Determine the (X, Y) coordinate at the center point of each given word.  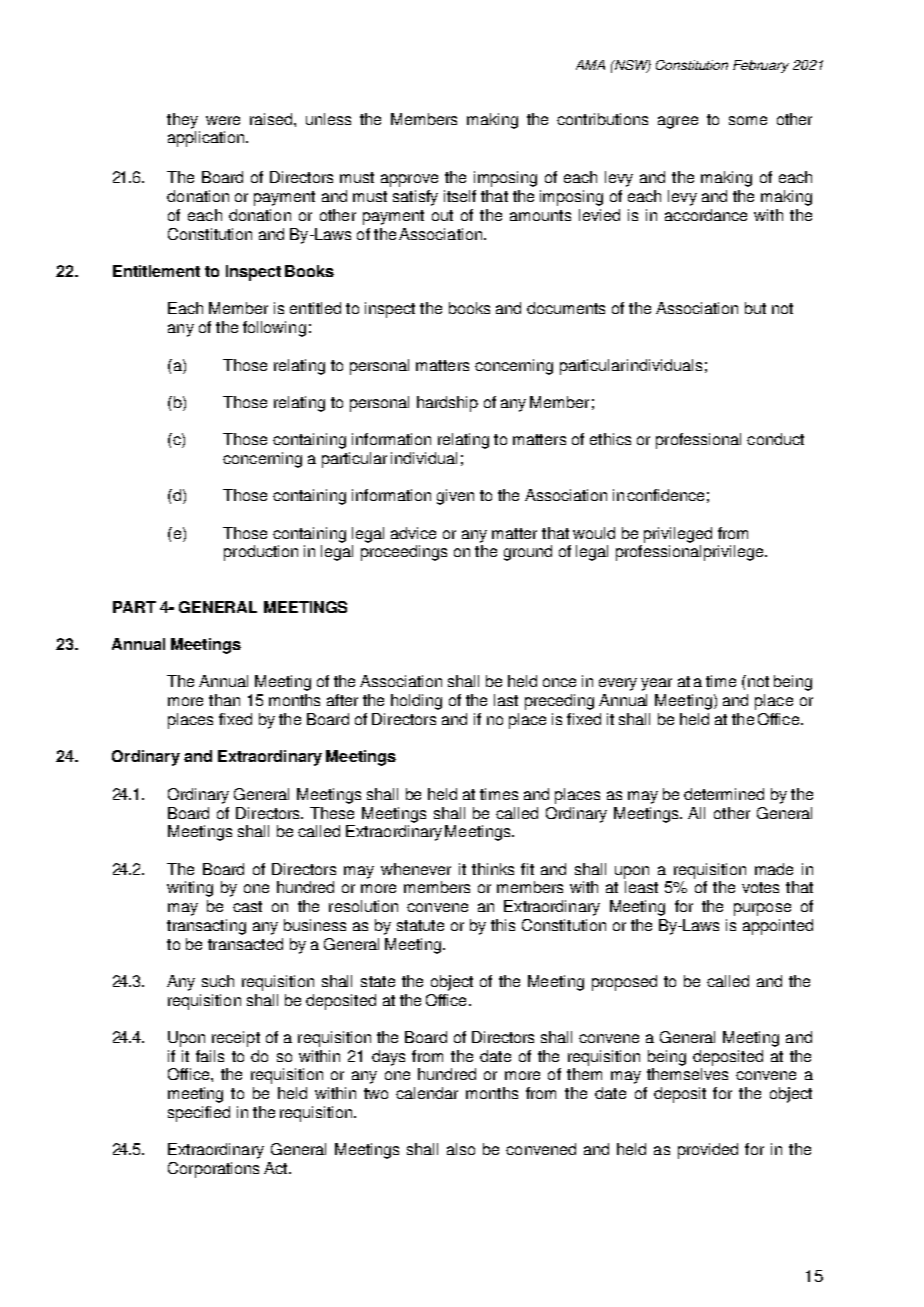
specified (199, 1114)
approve (409, 180)
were (223, 120)
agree (678, 122)
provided (708, 1151)
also (461, 1149)
